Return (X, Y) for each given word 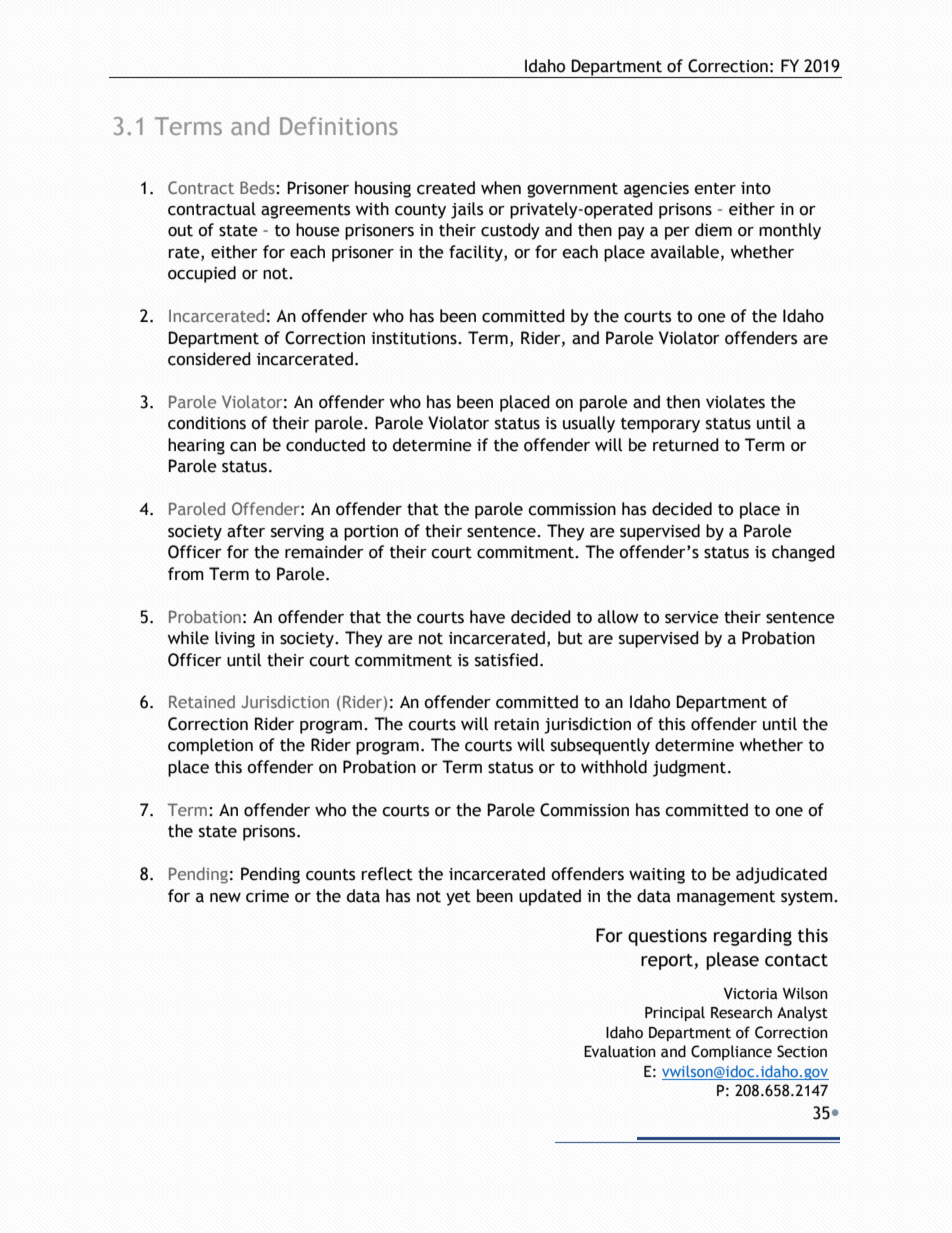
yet (458, 898)
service (692, 617)
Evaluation (620, 1051)
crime (267, 896)
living (235, 639)
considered (209, 359)
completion (210, 746)
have (487, 617)
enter (715, 189)
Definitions (339, 126)
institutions (415, 338)
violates (735, 402)
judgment (691, 768)
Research (741, 1012)
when (501, 188)
